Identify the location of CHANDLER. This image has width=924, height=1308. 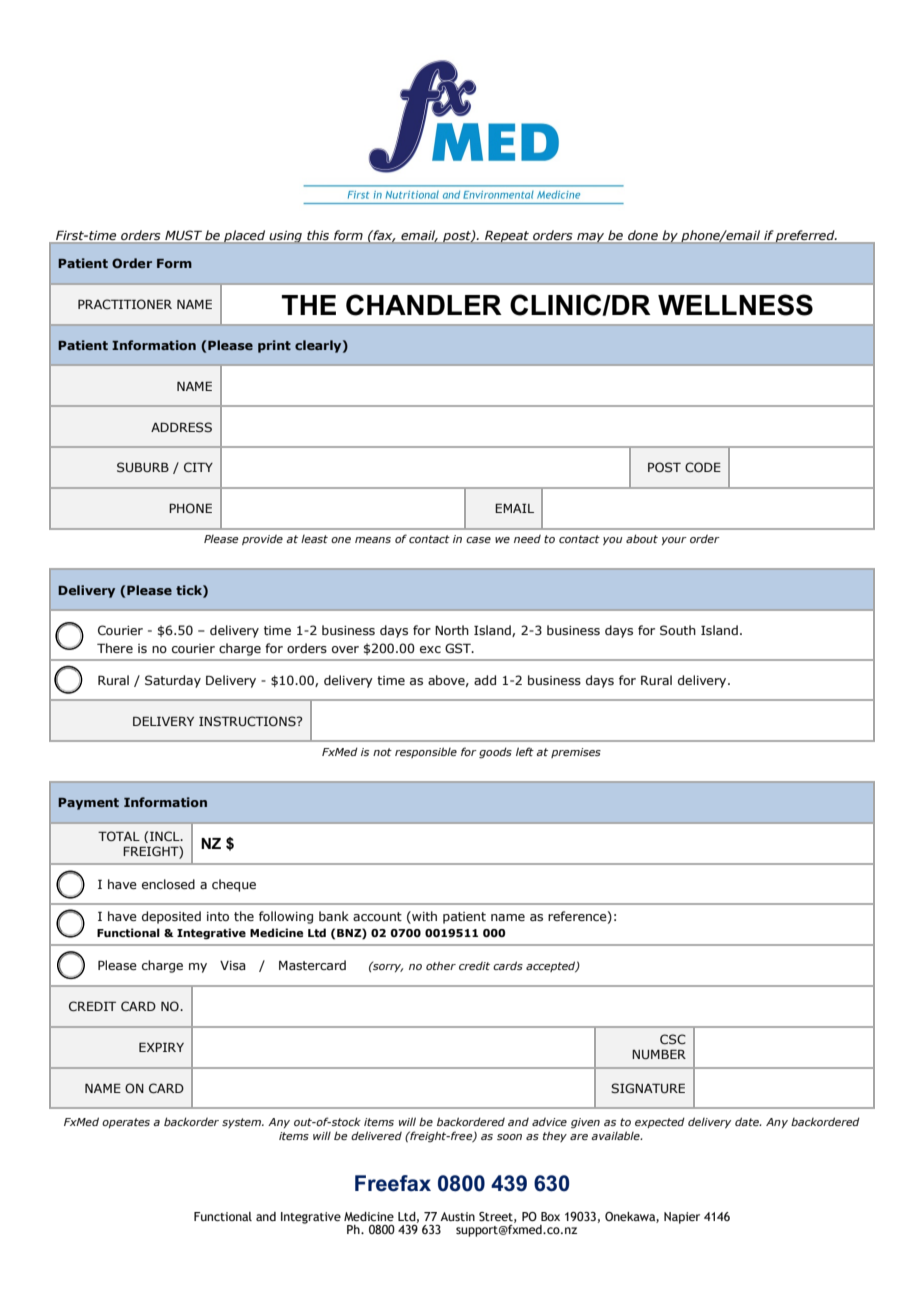
(424, 305).
